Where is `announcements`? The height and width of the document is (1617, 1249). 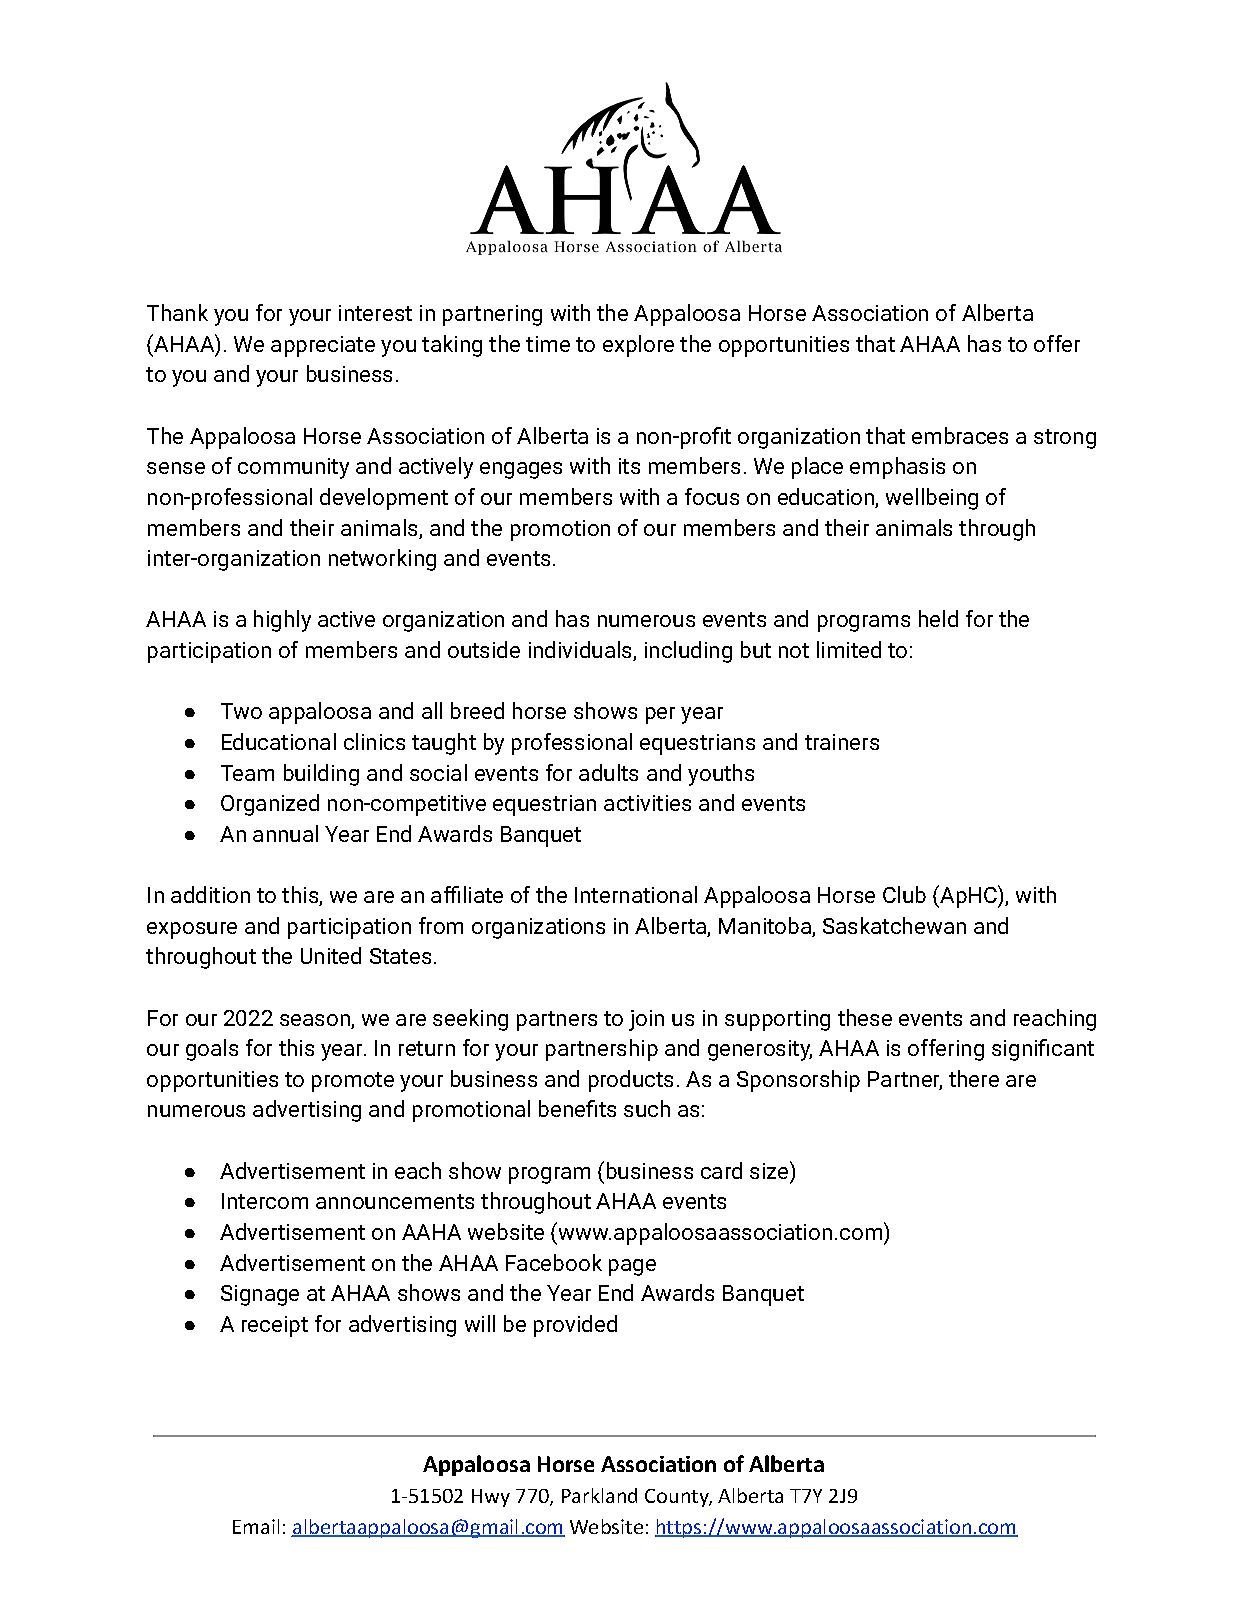
announcements is located at coordinates (395, 1201).
